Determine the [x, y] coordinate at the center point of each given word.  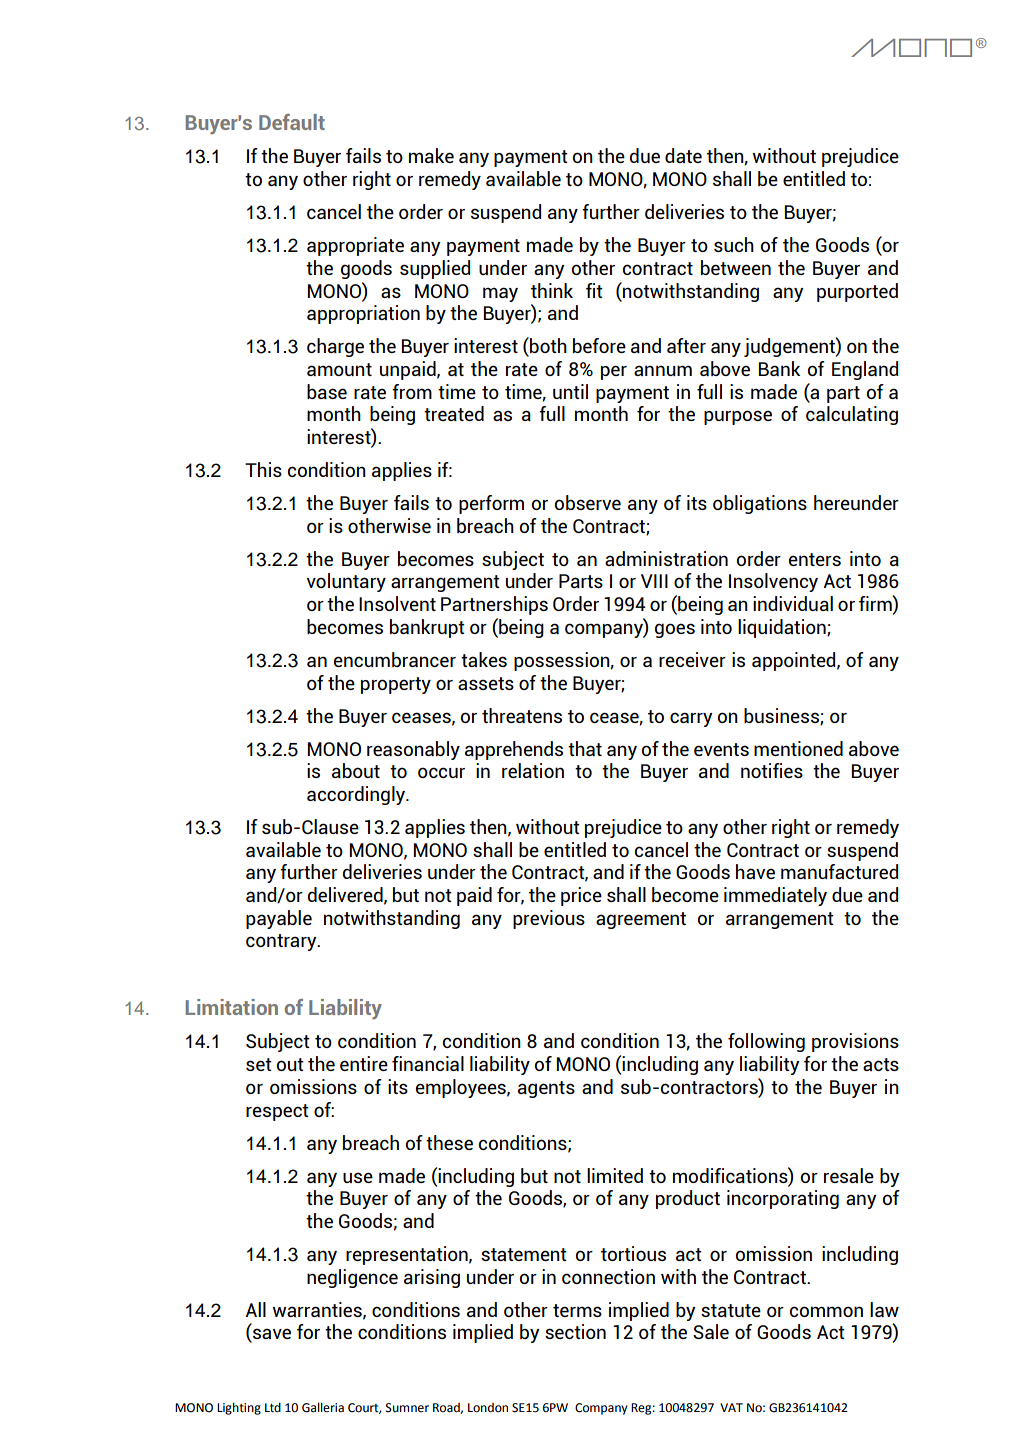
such [734, 244]
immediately [775, 896]
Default [292, 122]
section [575, 1331]
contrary [282, 942]
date [683, 155]
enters [815, 559]
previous [549, 919]
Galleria [323, 1407]
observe [588, 502]
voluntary [346, 582]
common [826, 1311]
